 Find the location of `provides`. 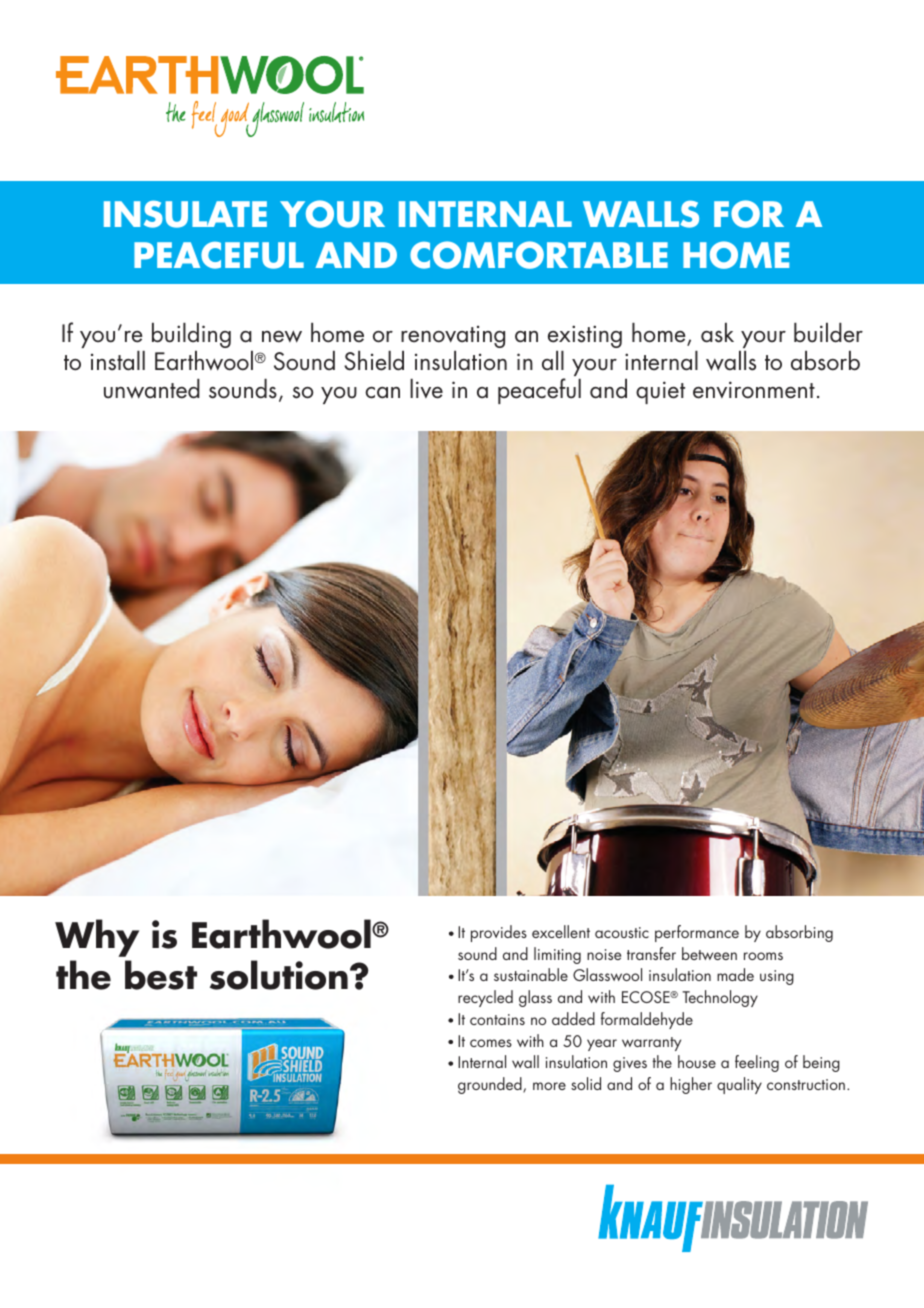

provides is located at coordinates (499, 933).
